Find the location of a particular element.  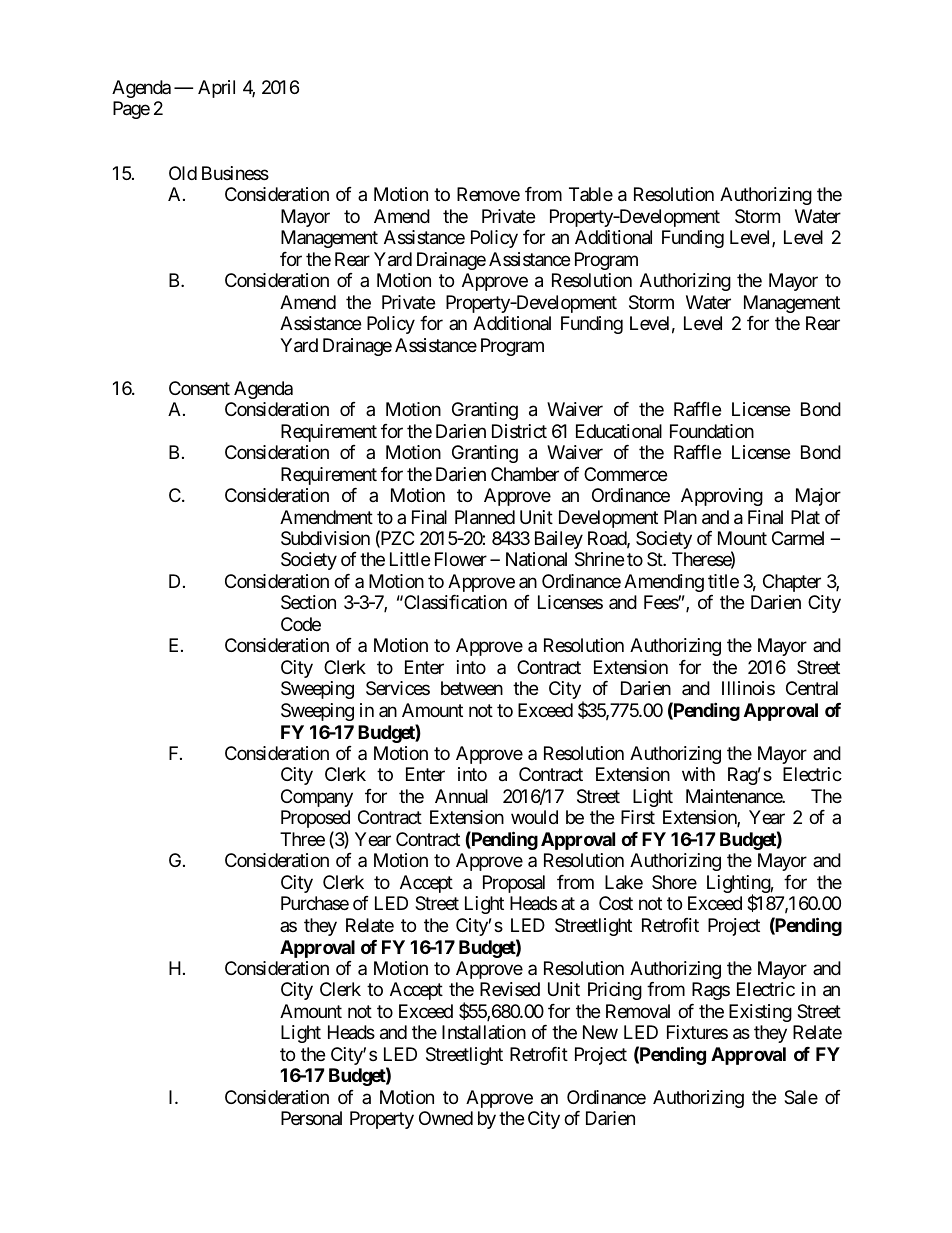

Personal is located at coordinates (311, 1118).
